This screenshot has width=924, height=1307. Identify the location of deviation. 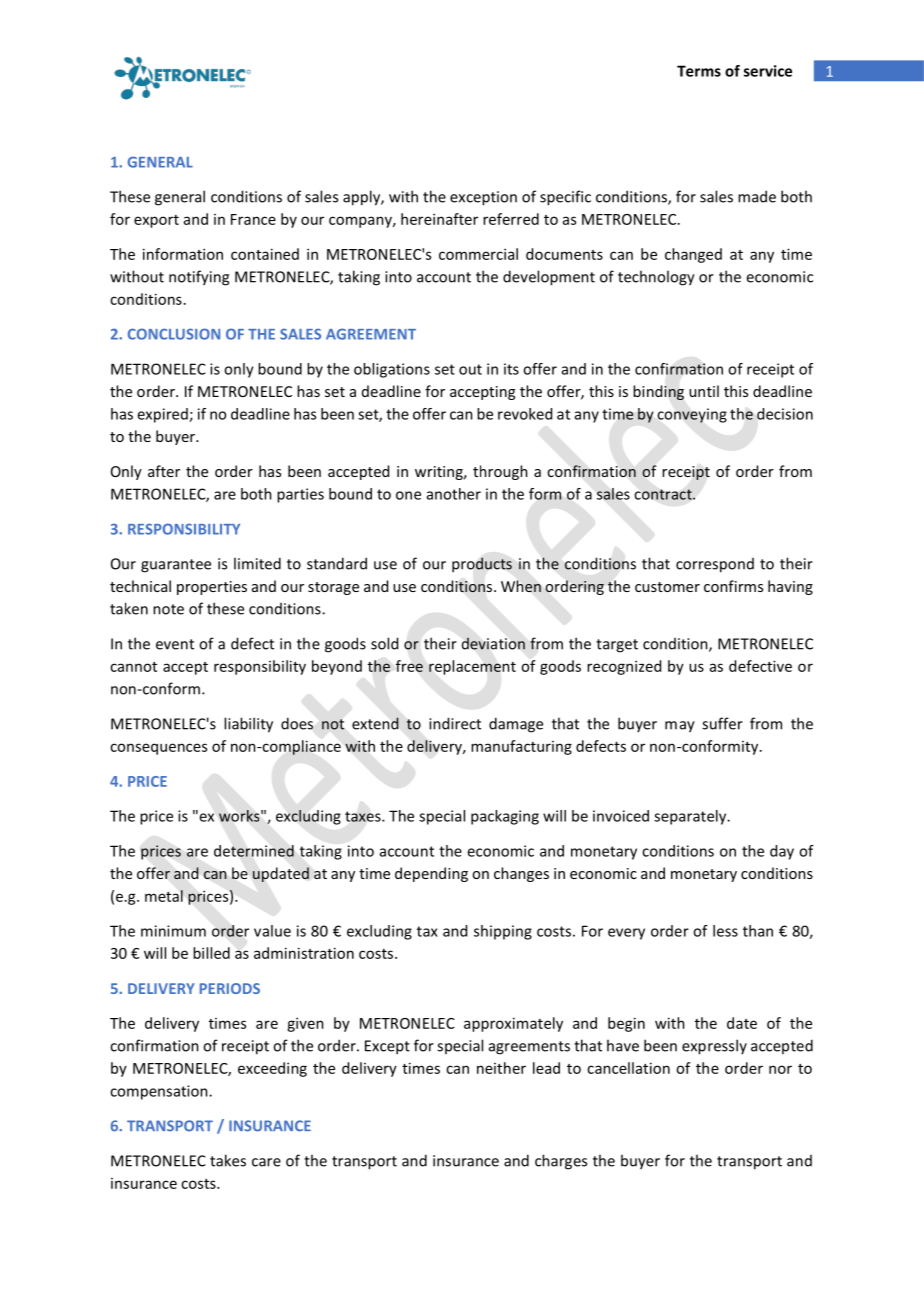
(493, 643).
